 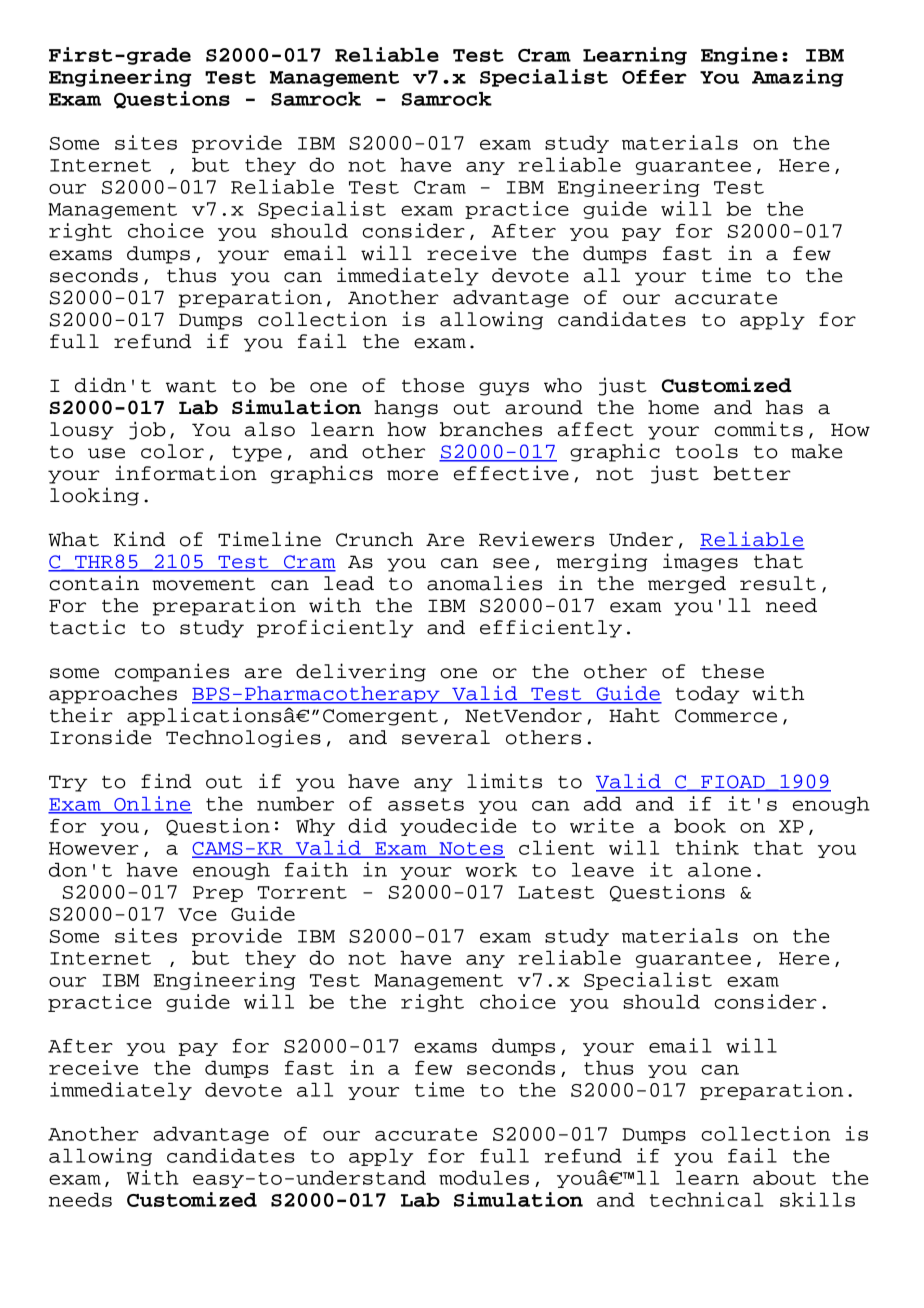 What do you see at coordinates (484, 583) in the screenshot?
I see `anomalies` at bounding box center [484, 583].
